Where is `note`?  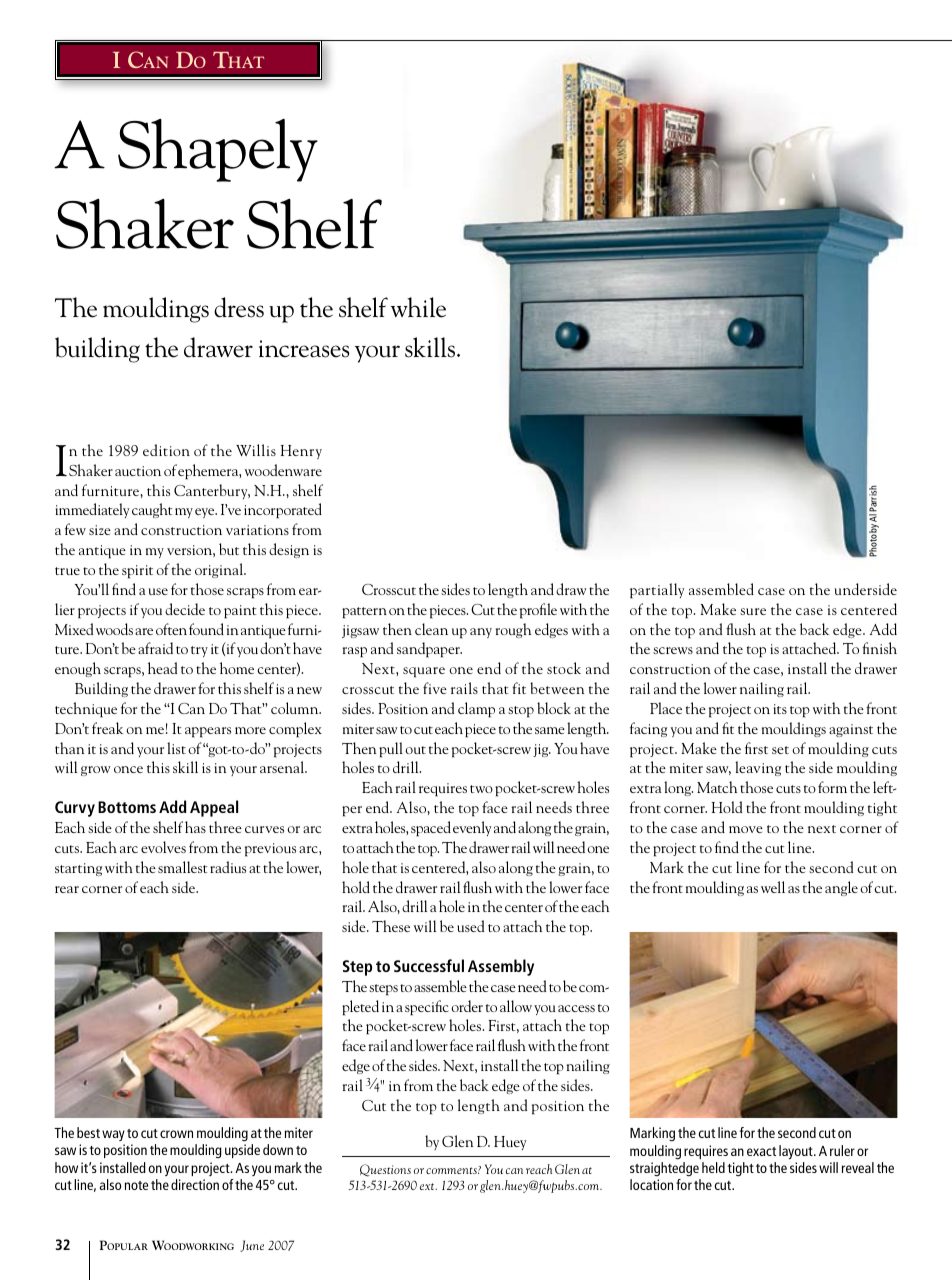 note is located at coordinates (136, 1185).
